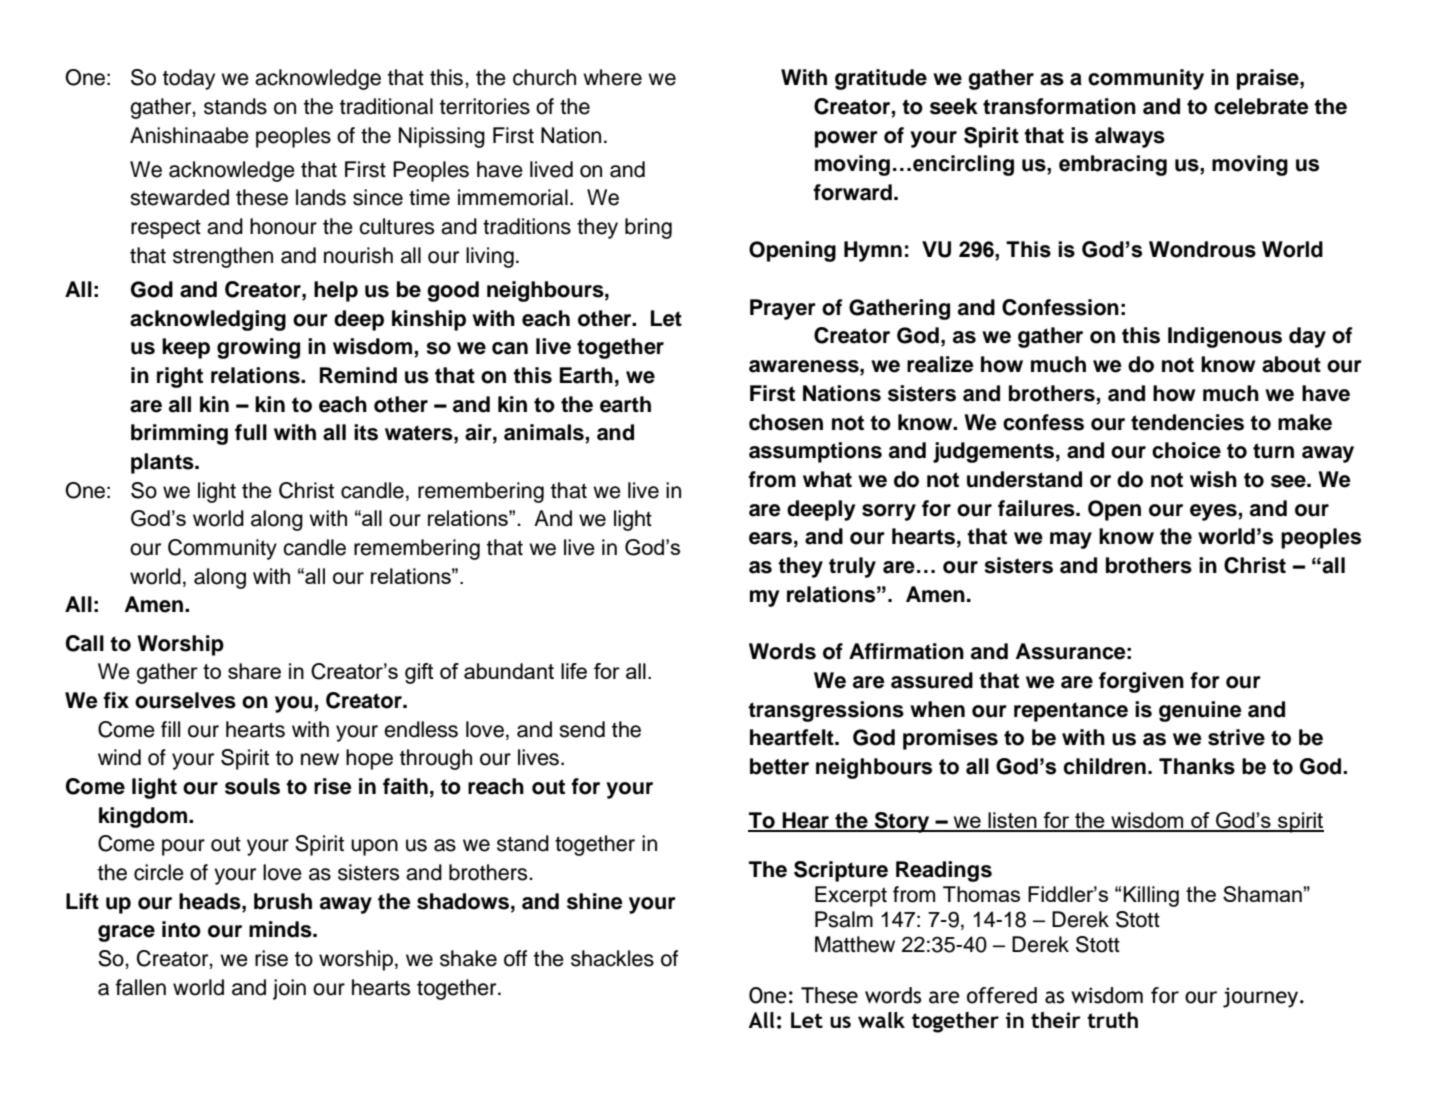 Image resolution: width=1432 pixels, height=1106 pixels. Describe the element at coordinates (289, 989) in the image. I see `join` at that location.
